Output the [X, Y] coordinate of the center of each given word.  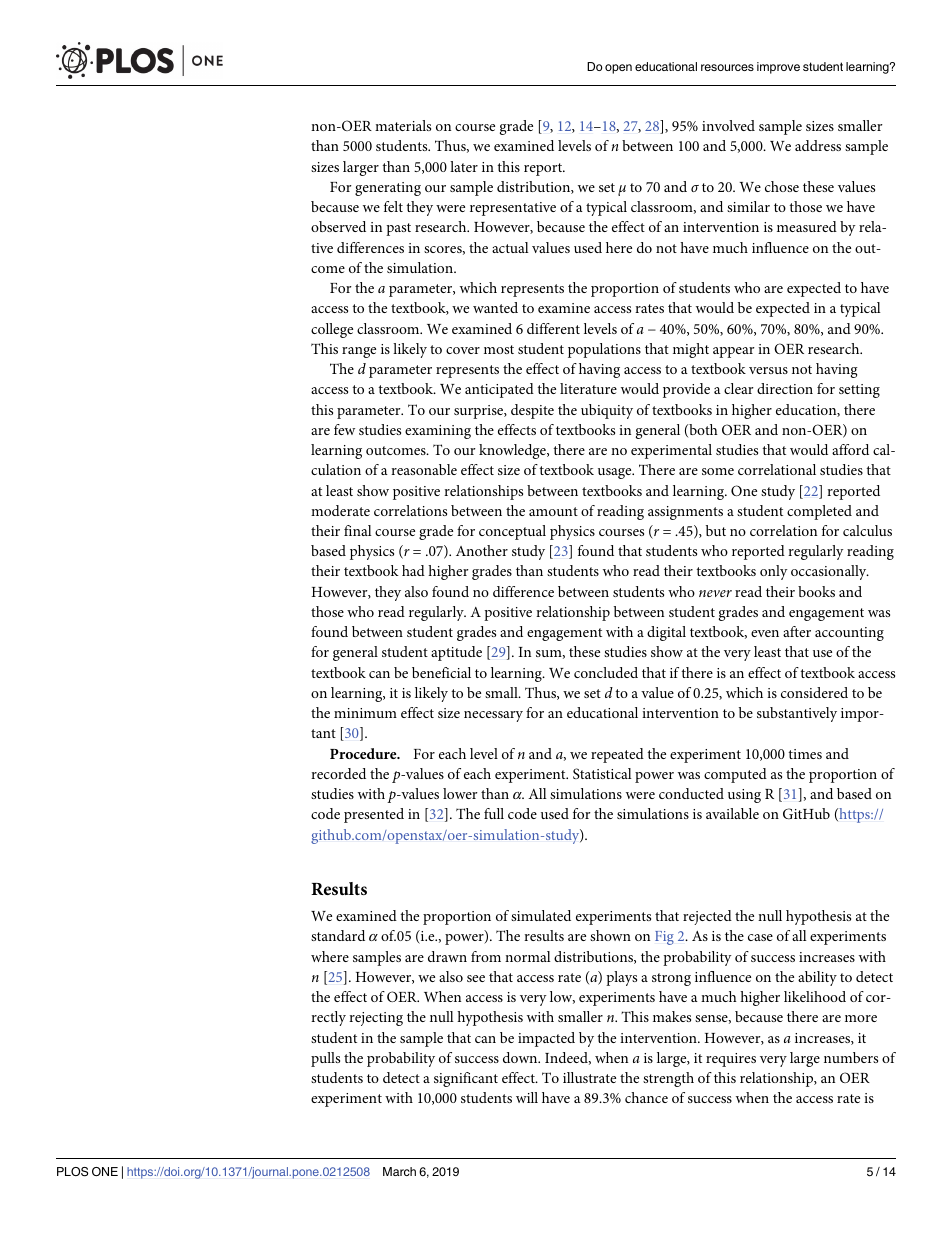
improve [778, 68]
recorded [338, 773]
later [464, 166]
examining [438, 432]
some [718, 471]
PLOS [72, 1172]
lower [460, 793]
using [744, 796]
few [344, 429]
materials [403, 125]
